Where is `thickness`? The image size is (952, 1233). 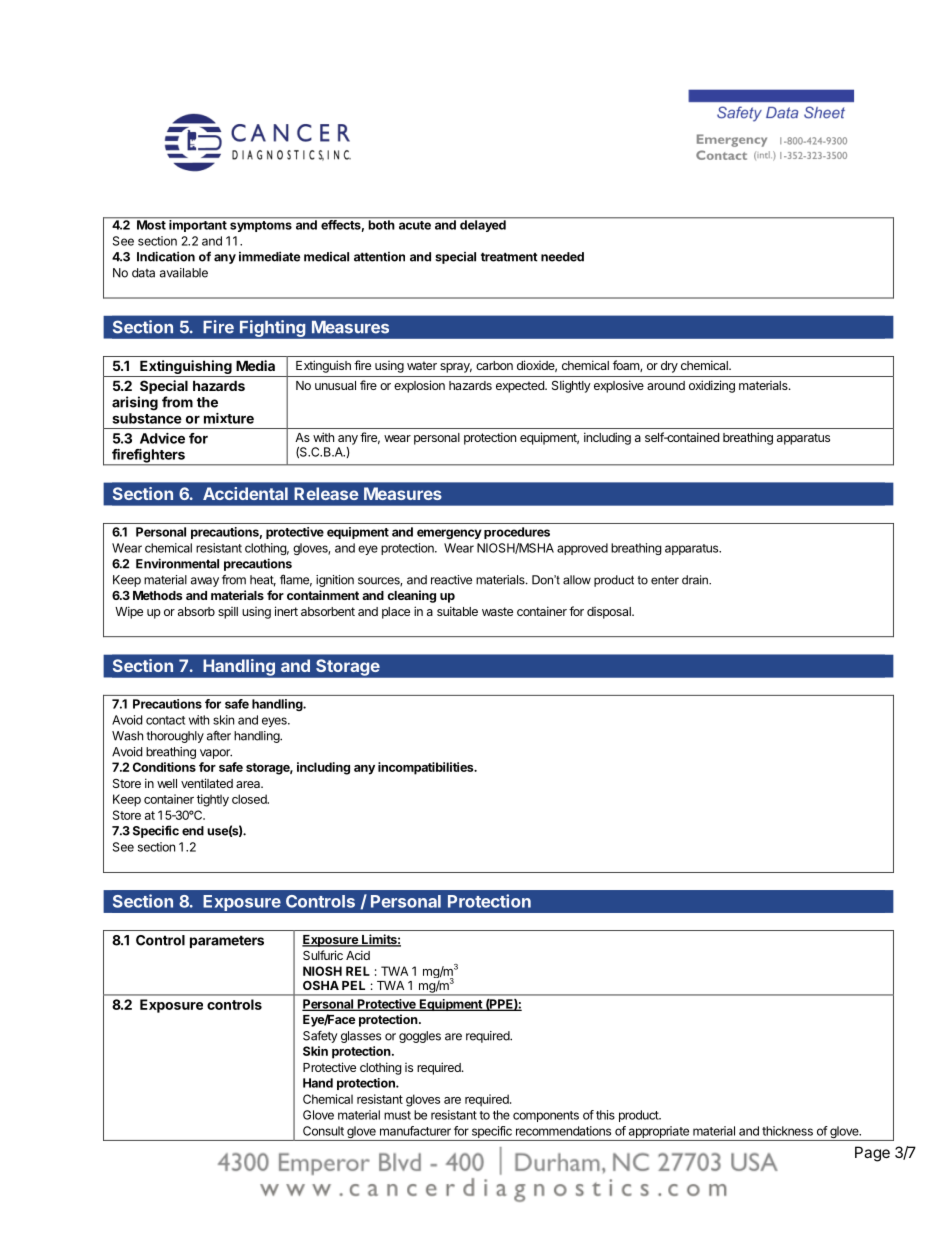
thickness is located at coordinates (787, 1131).
